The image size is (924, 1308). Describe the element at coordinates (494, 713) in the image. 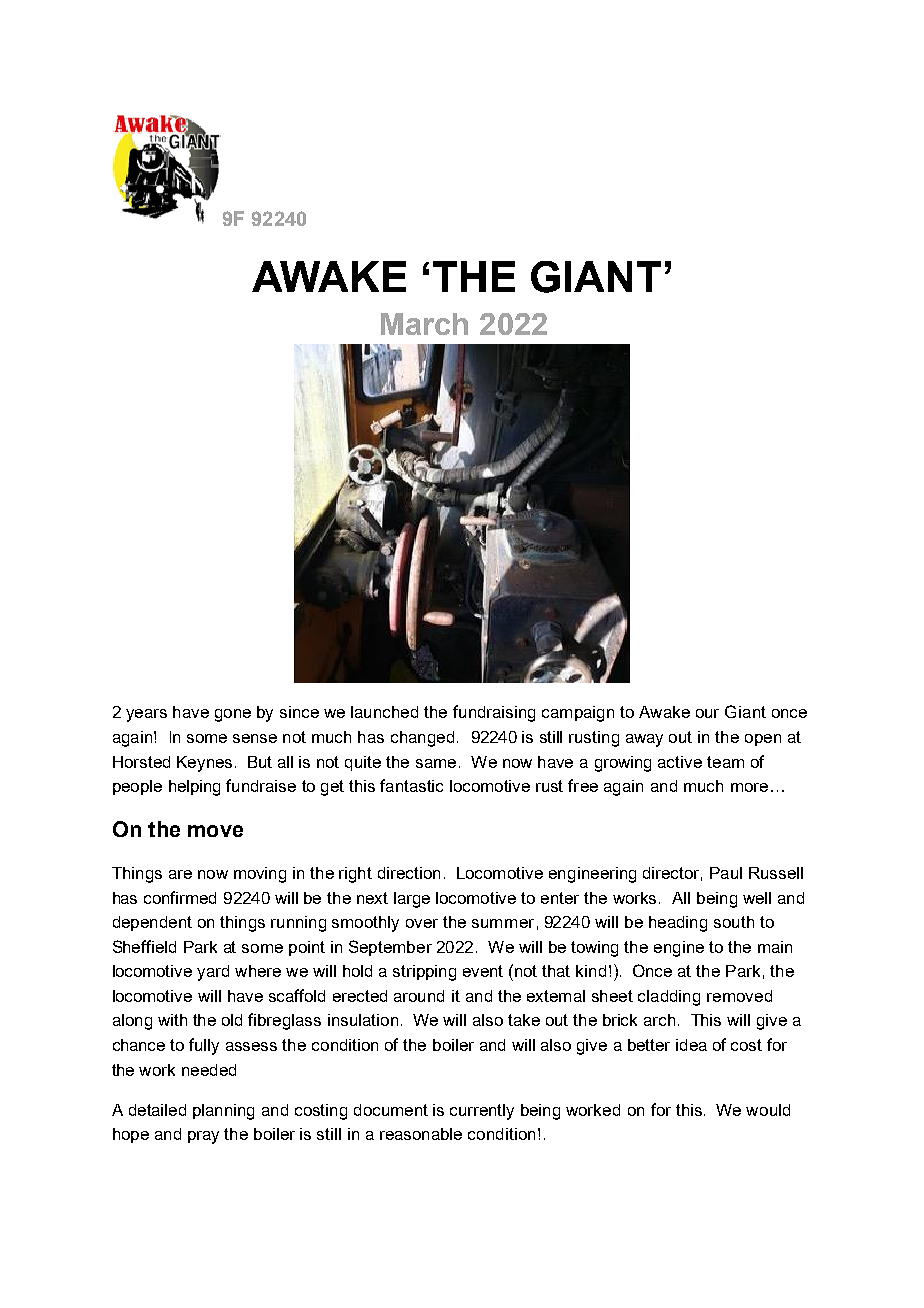

I see `fundraising` at that location.
